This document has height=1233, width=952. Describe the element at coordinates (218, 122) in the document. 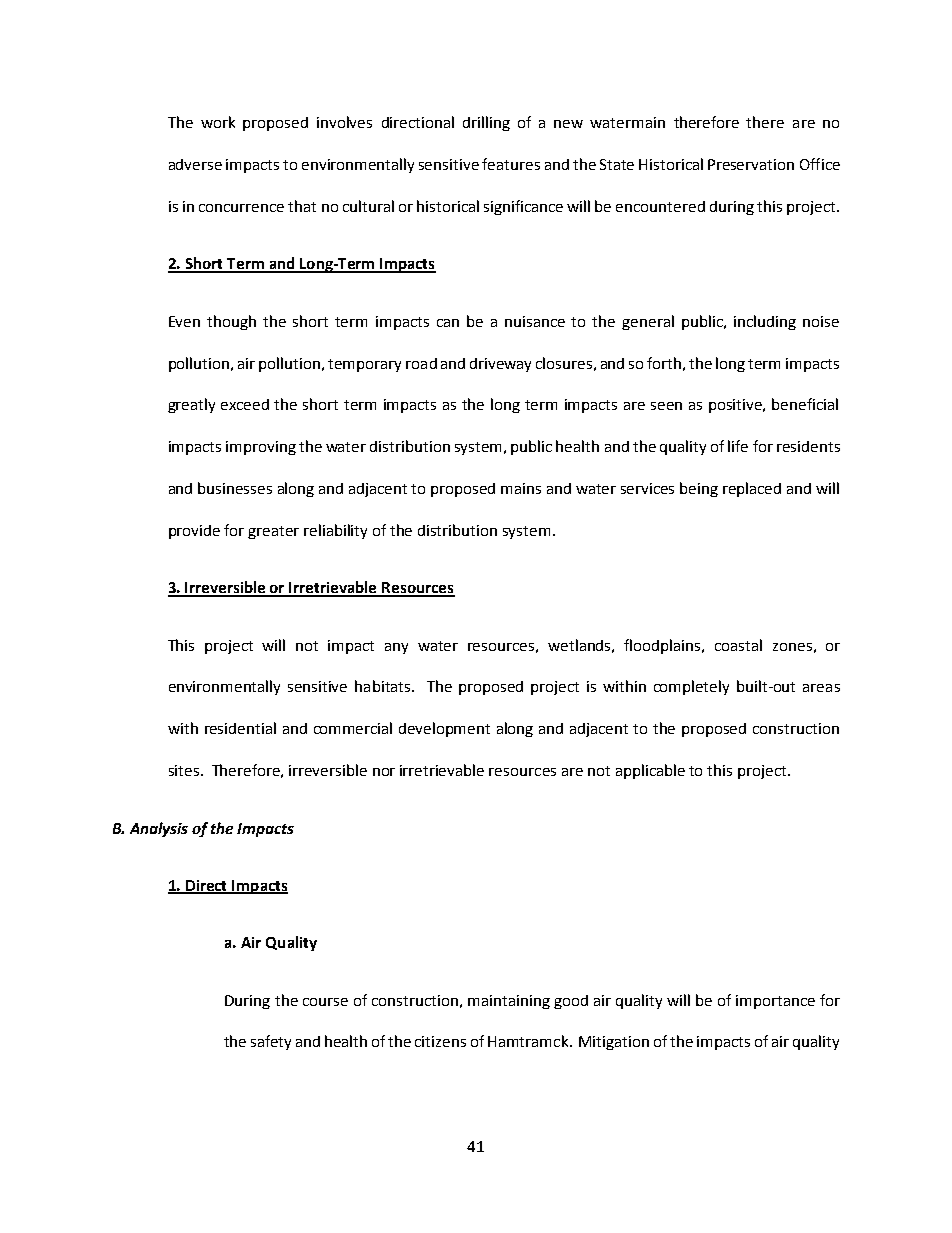

I see `work` at that location.
